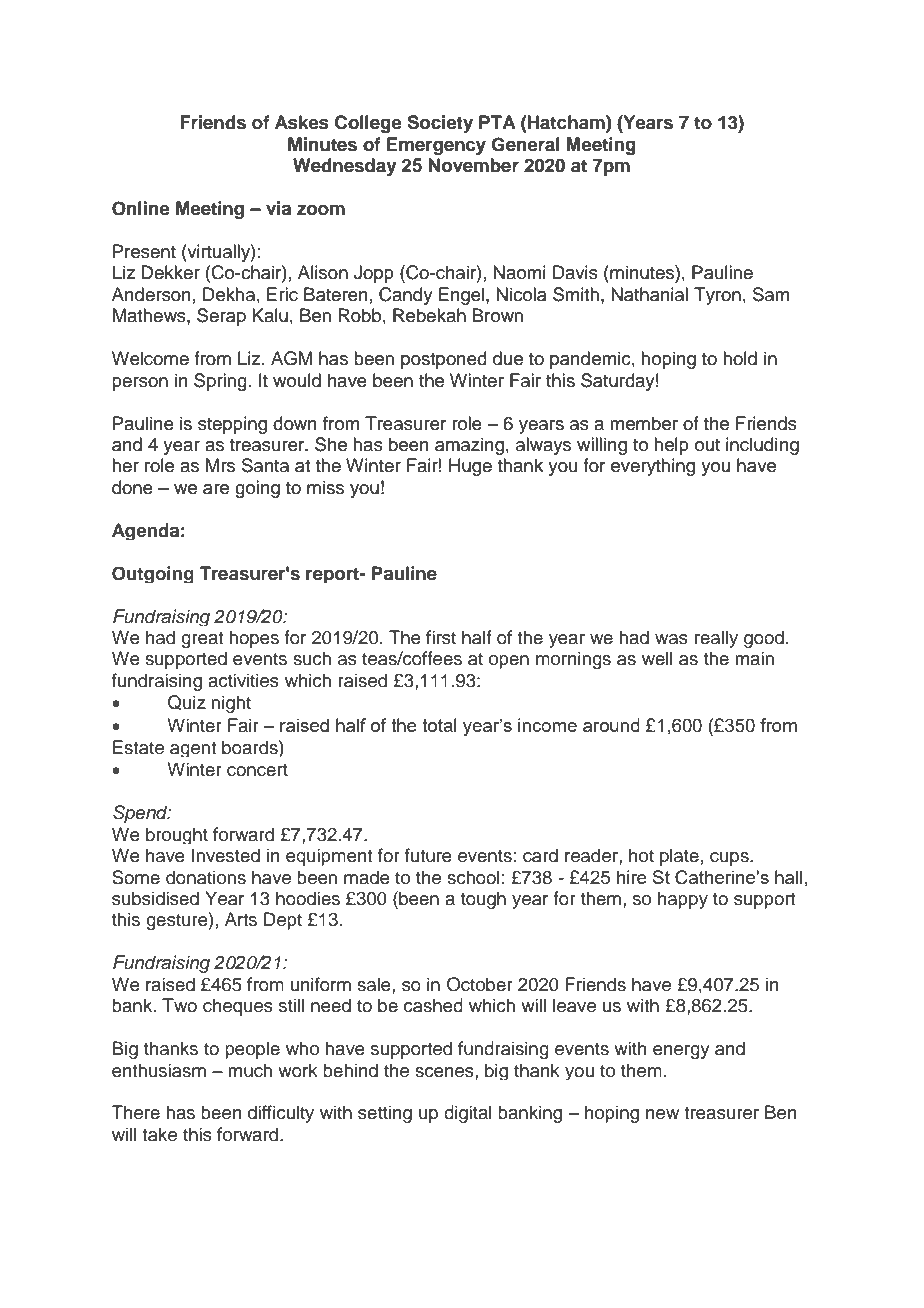 The width and height of the screenshot is (924, 1308). What do you see at coordinates (220, 465) in the screenshot?
I see `Mrs` at bounding box center [220, 465].
